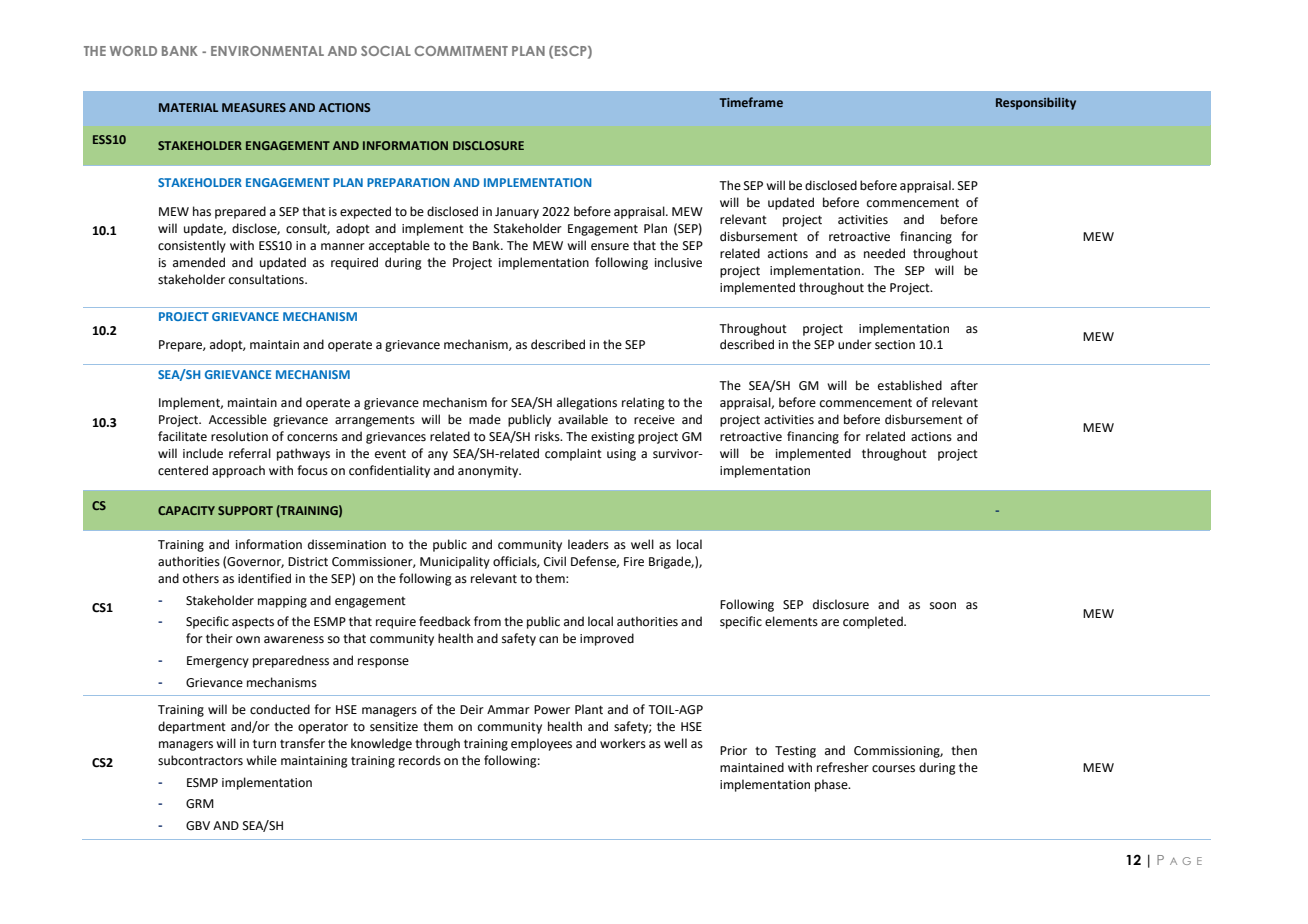 This screenshot has width=1308, height=924. I want to click on Responsibility, so click(1036, 103).
